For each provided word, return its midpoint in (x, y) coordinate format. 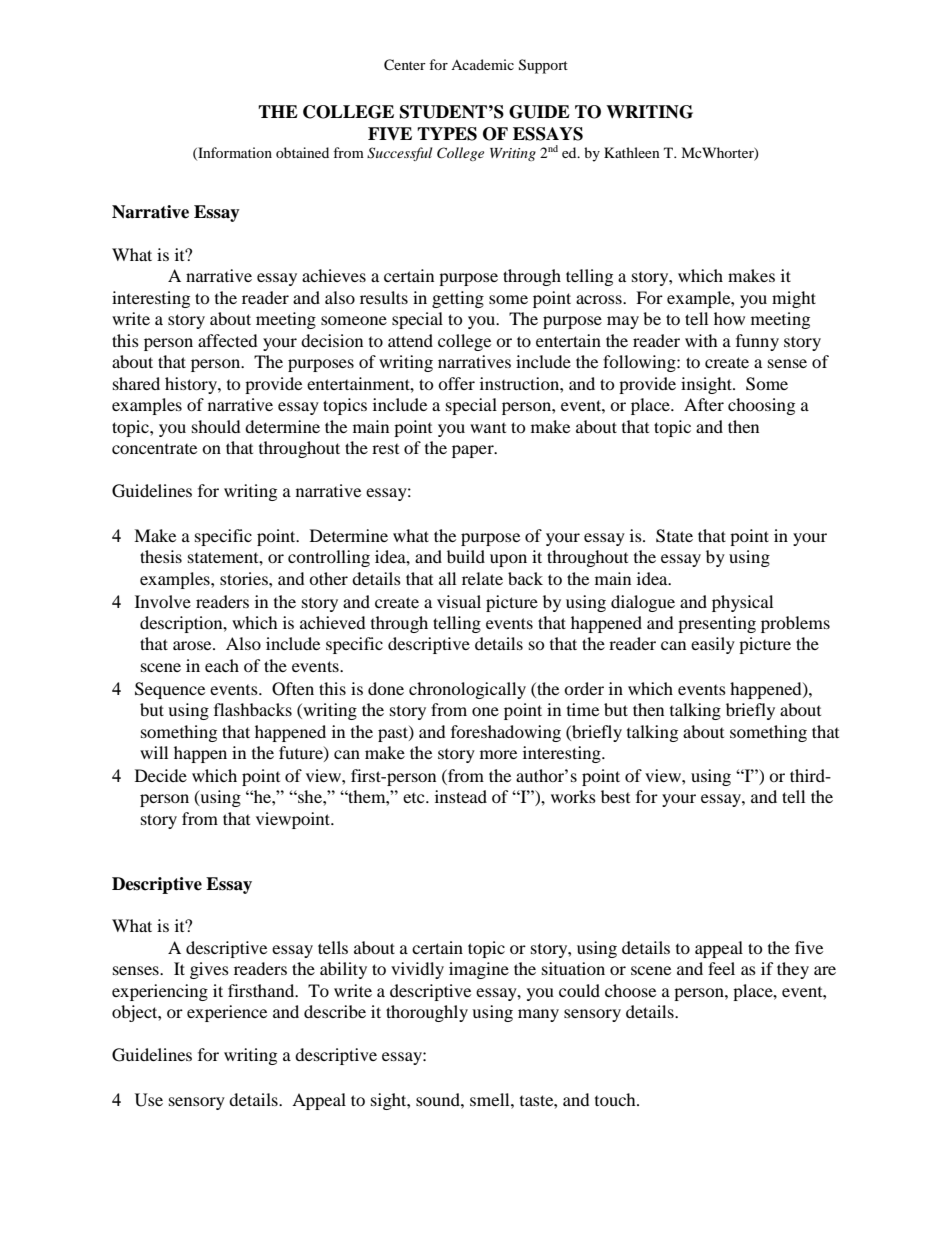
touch (616, 1099)
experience (227, 1013)
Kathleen (632, 152)
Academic (482, 64)
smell (491, 1099)
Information (234, 153)
